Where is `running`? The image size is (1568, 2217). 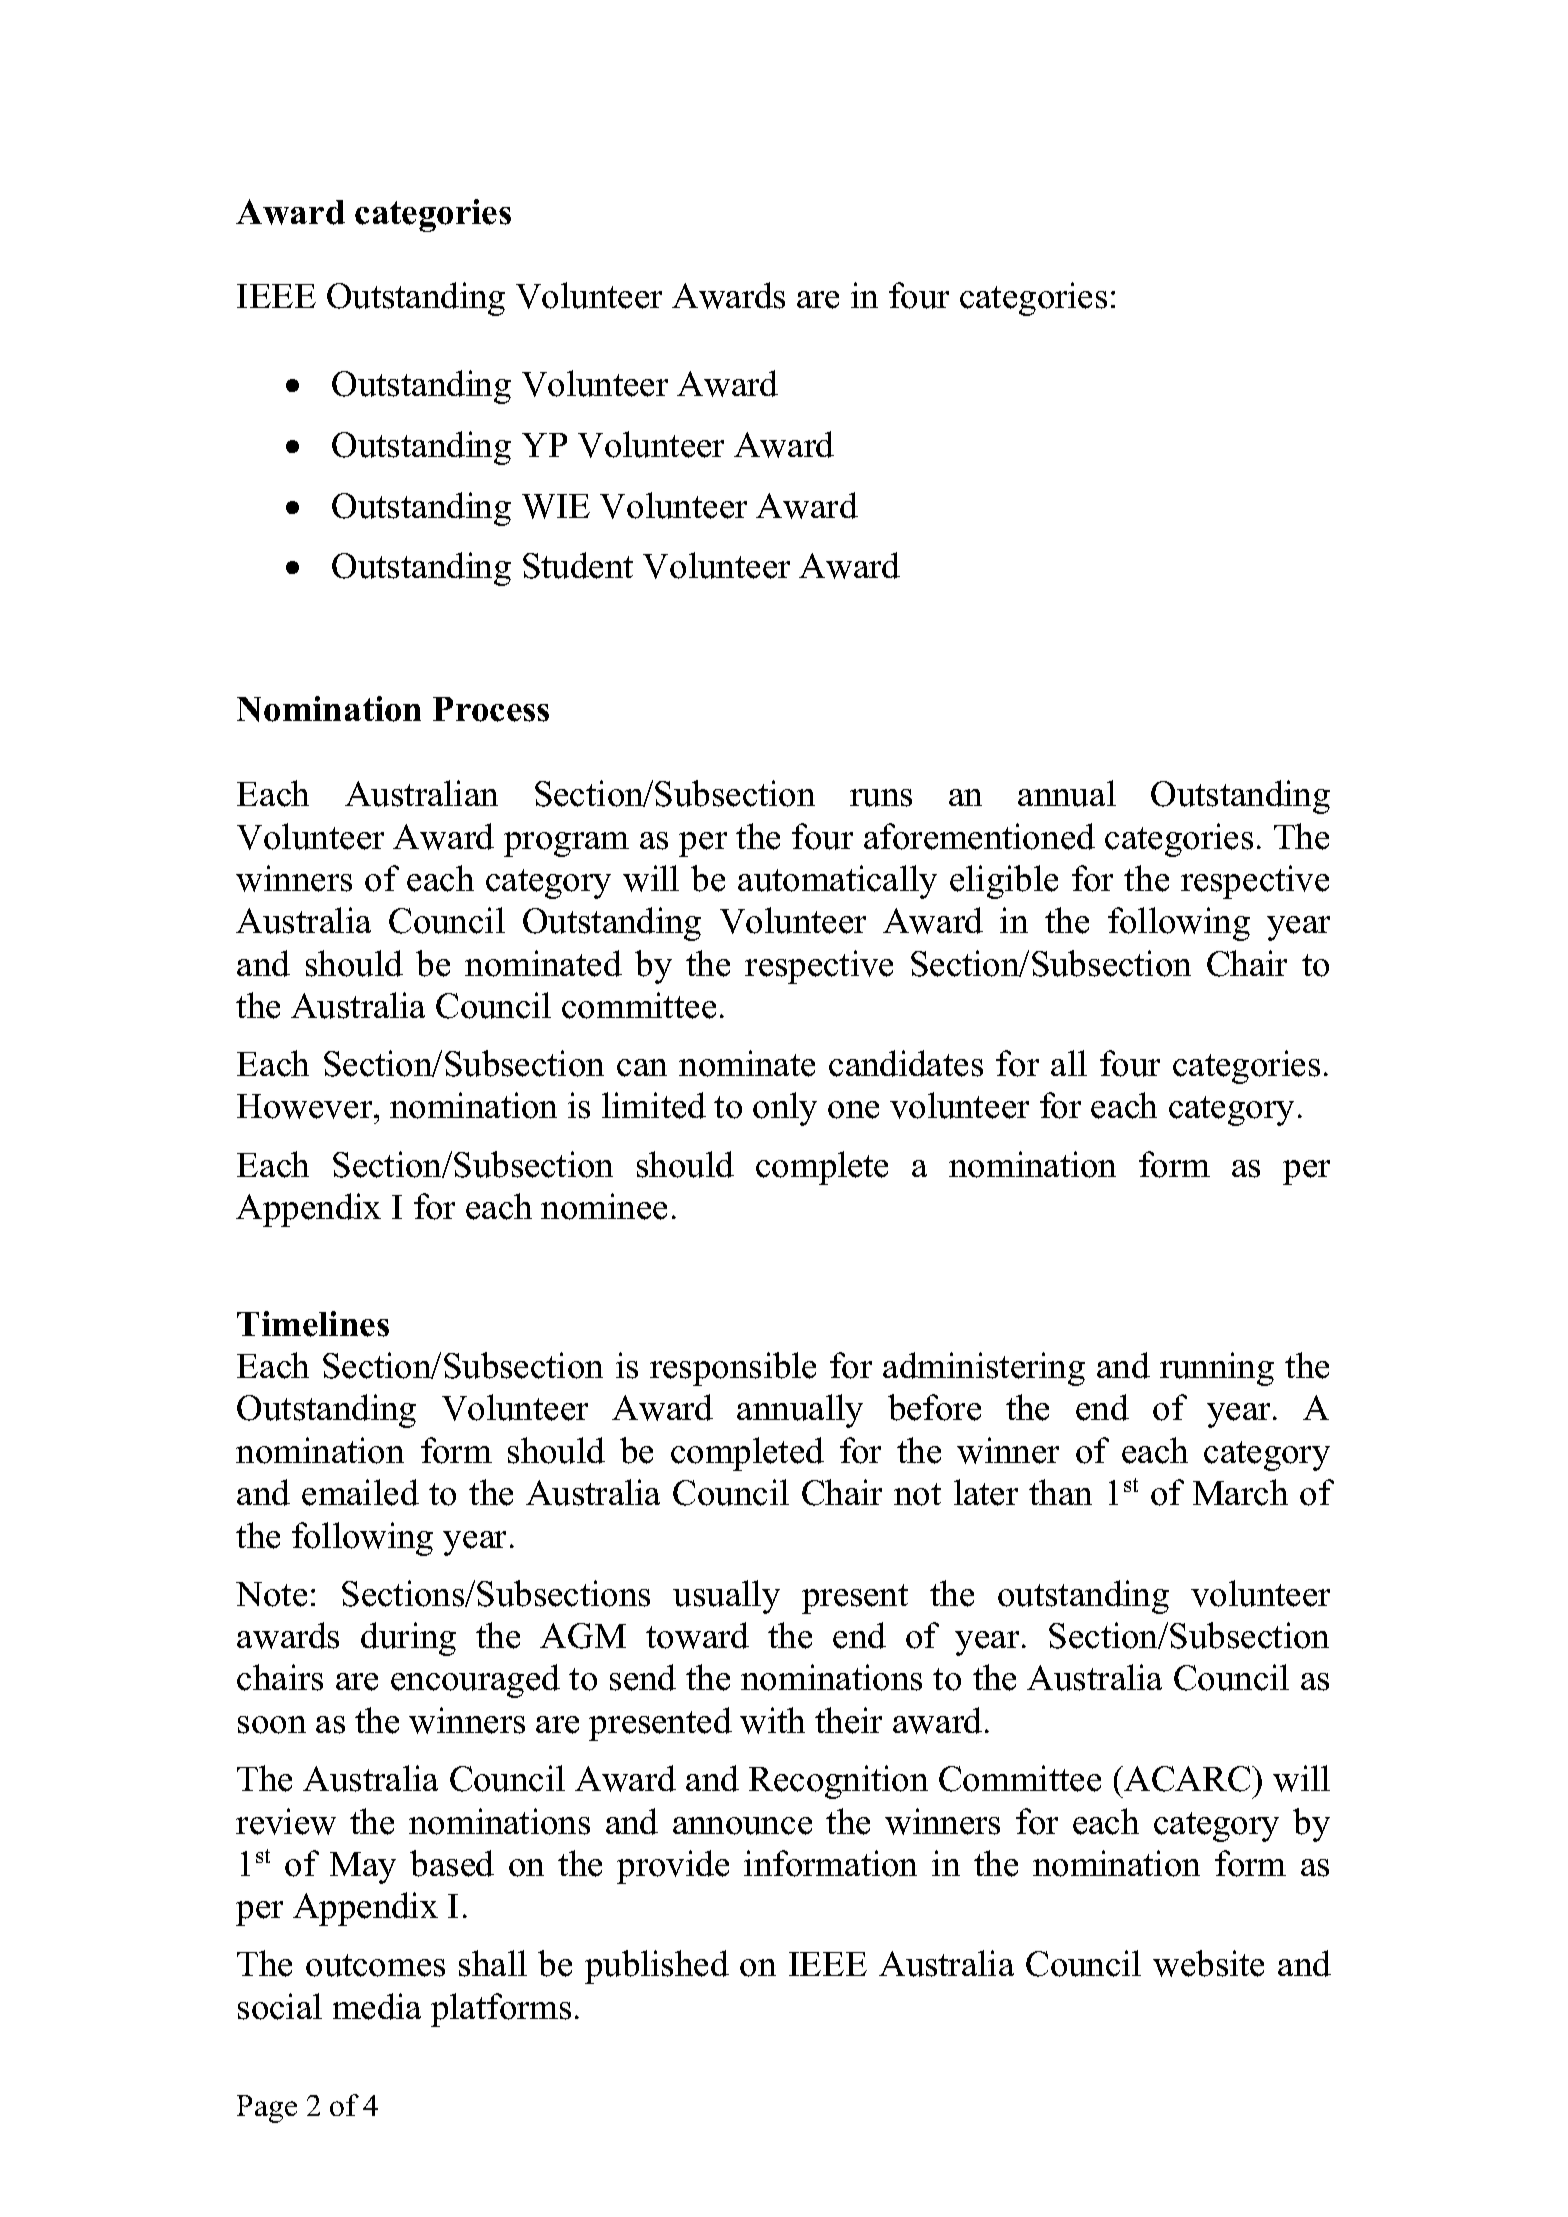 running is located at coordinates (1217, 1369).
